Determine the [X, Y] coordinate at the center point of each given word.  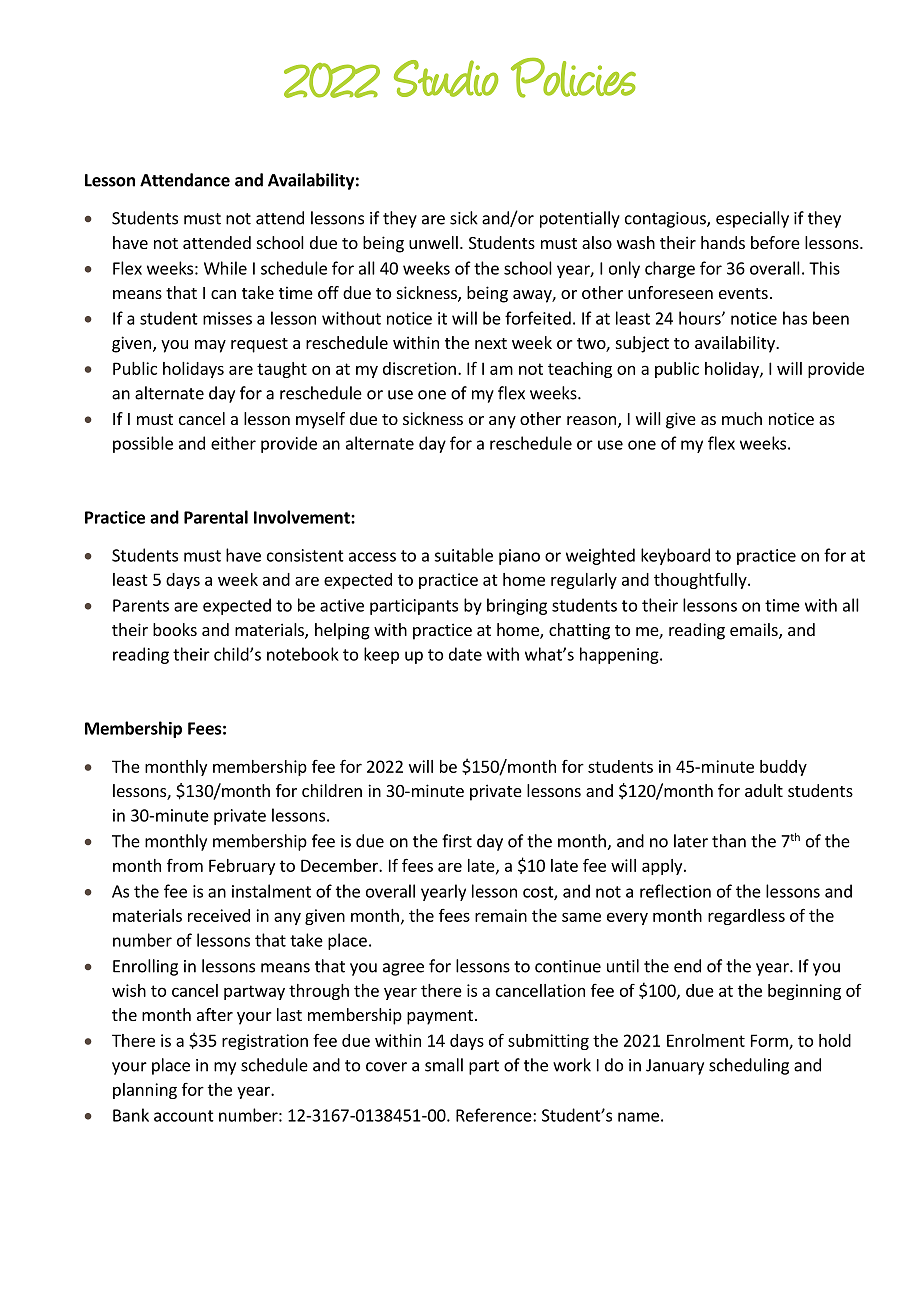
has [795, 318]
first [457, 841]
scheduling [749, 1066]
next [491, 343]
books [175, 629]
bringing [517, 606]
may [210, 346]
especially [752, 219]
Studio [446, 78]
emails [755, 631]
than [729, 841]
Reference [495, 1115]
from [185, 865]
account [184, 1116]
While [225, 268]
